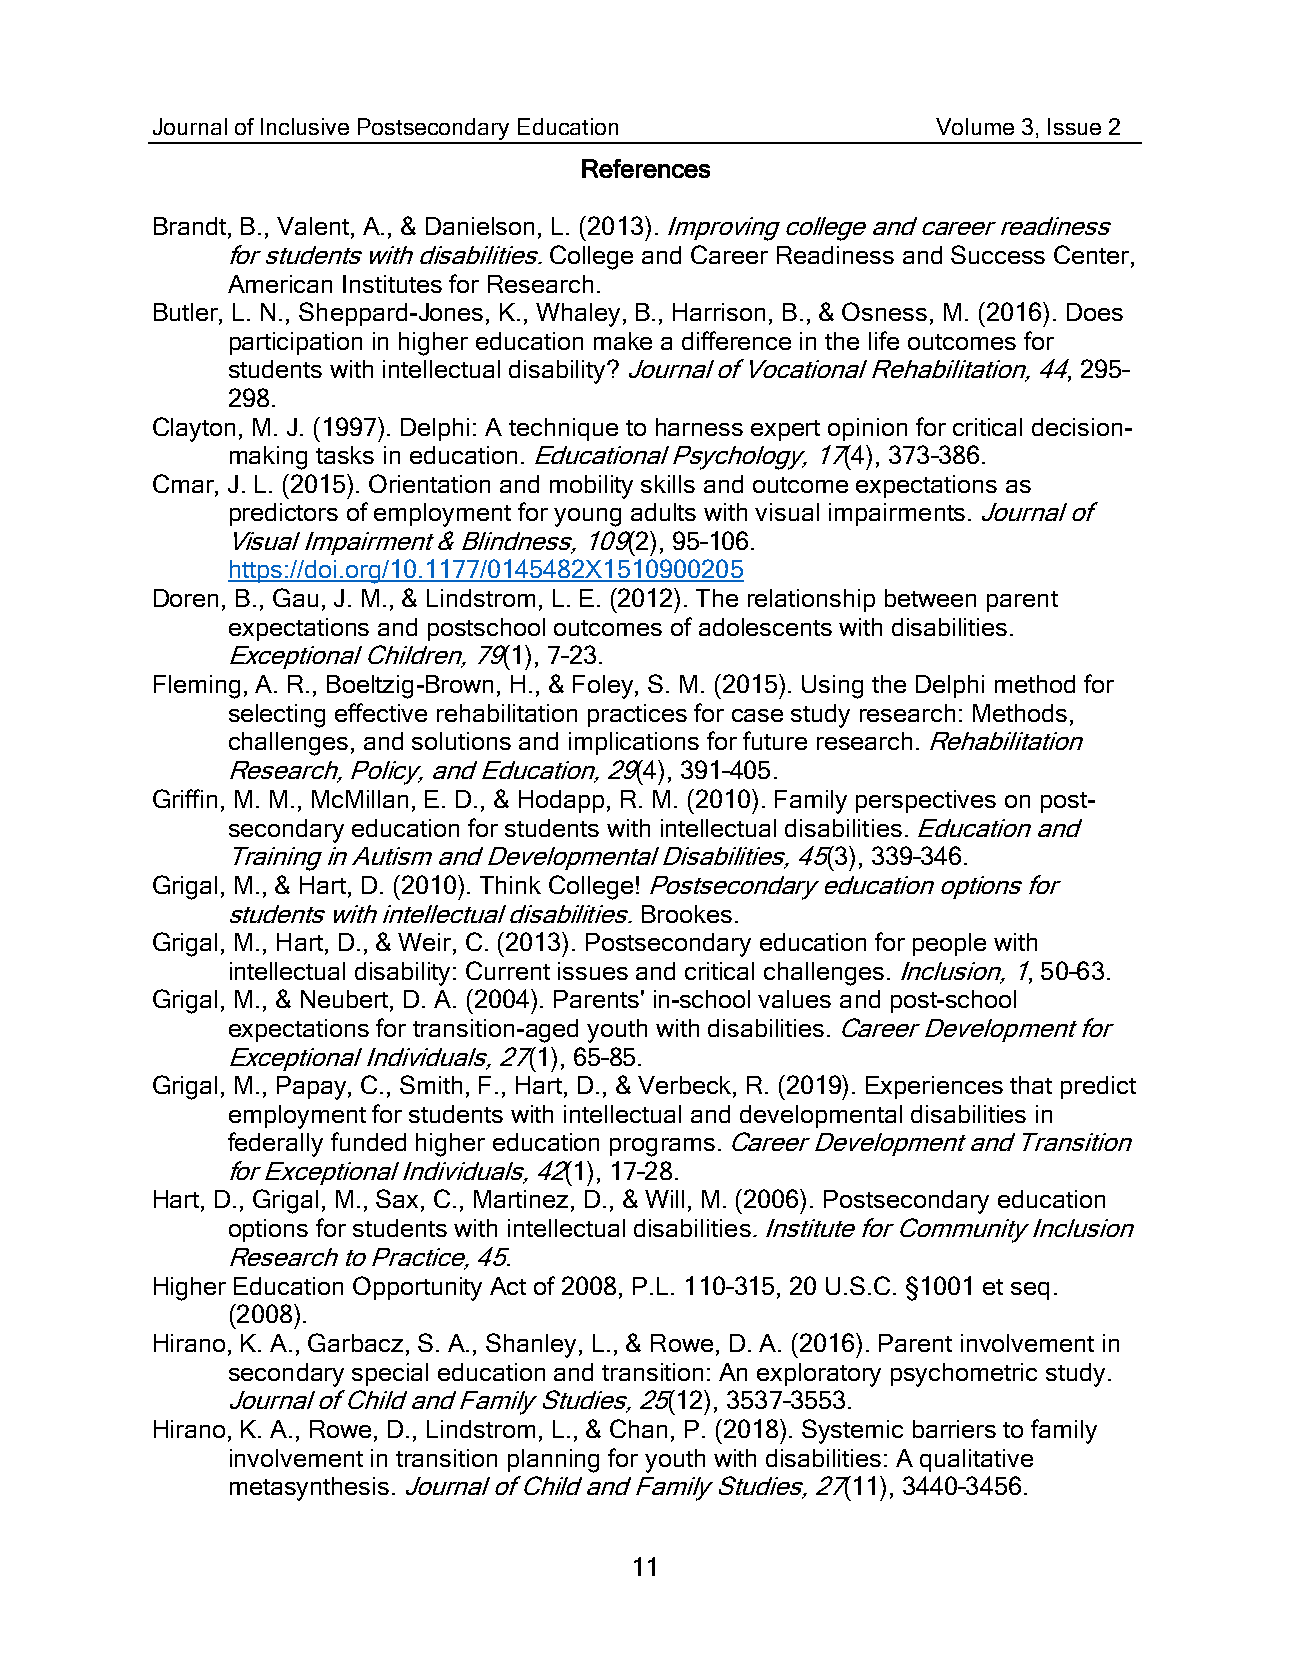 The height and width of the screenshot is (1670, 1291). I want to click on References, so click(646, 168).
